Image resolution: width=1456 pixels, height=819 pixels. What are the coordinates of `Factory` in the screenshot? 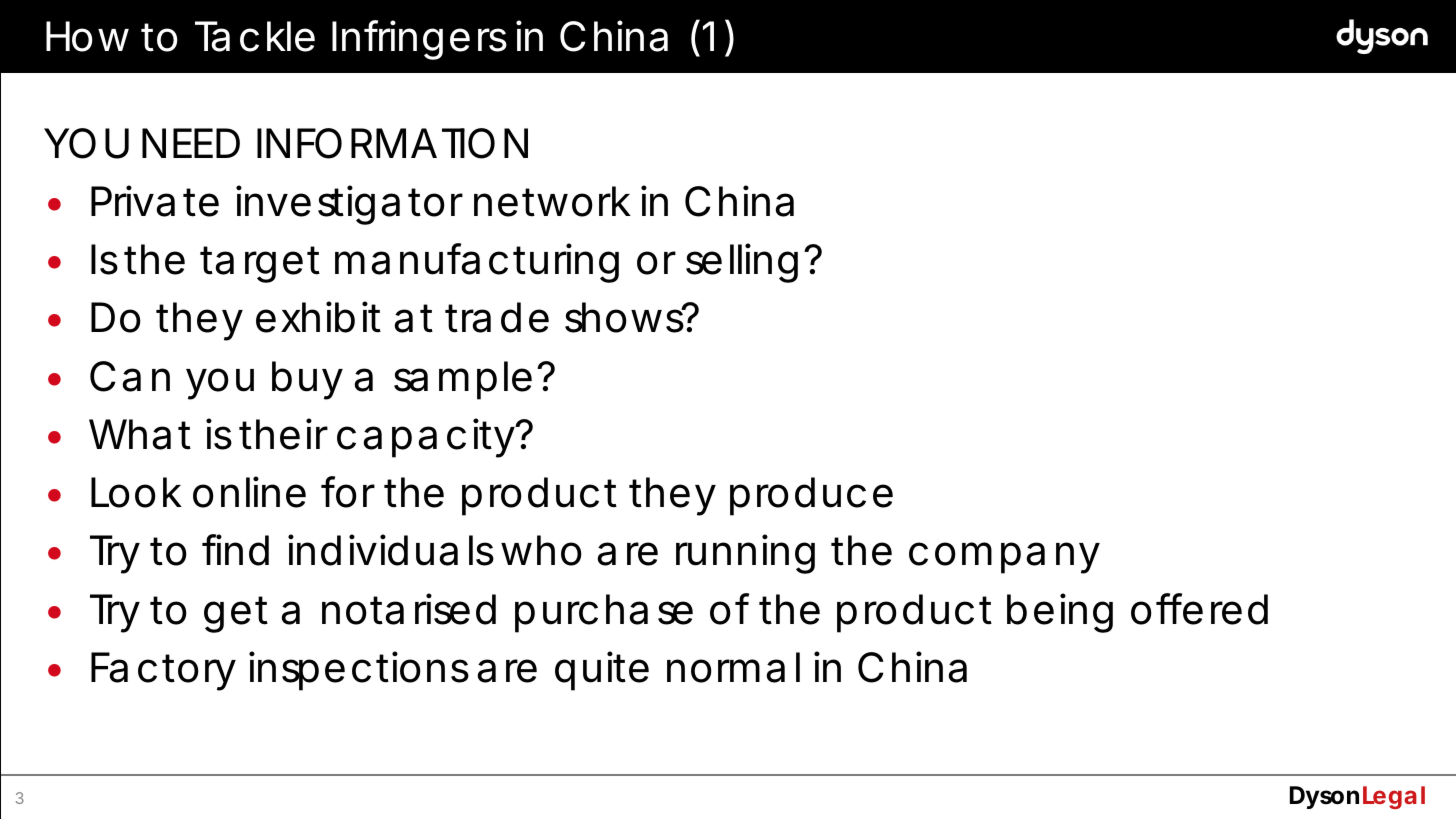 It's located at (163, 671).
